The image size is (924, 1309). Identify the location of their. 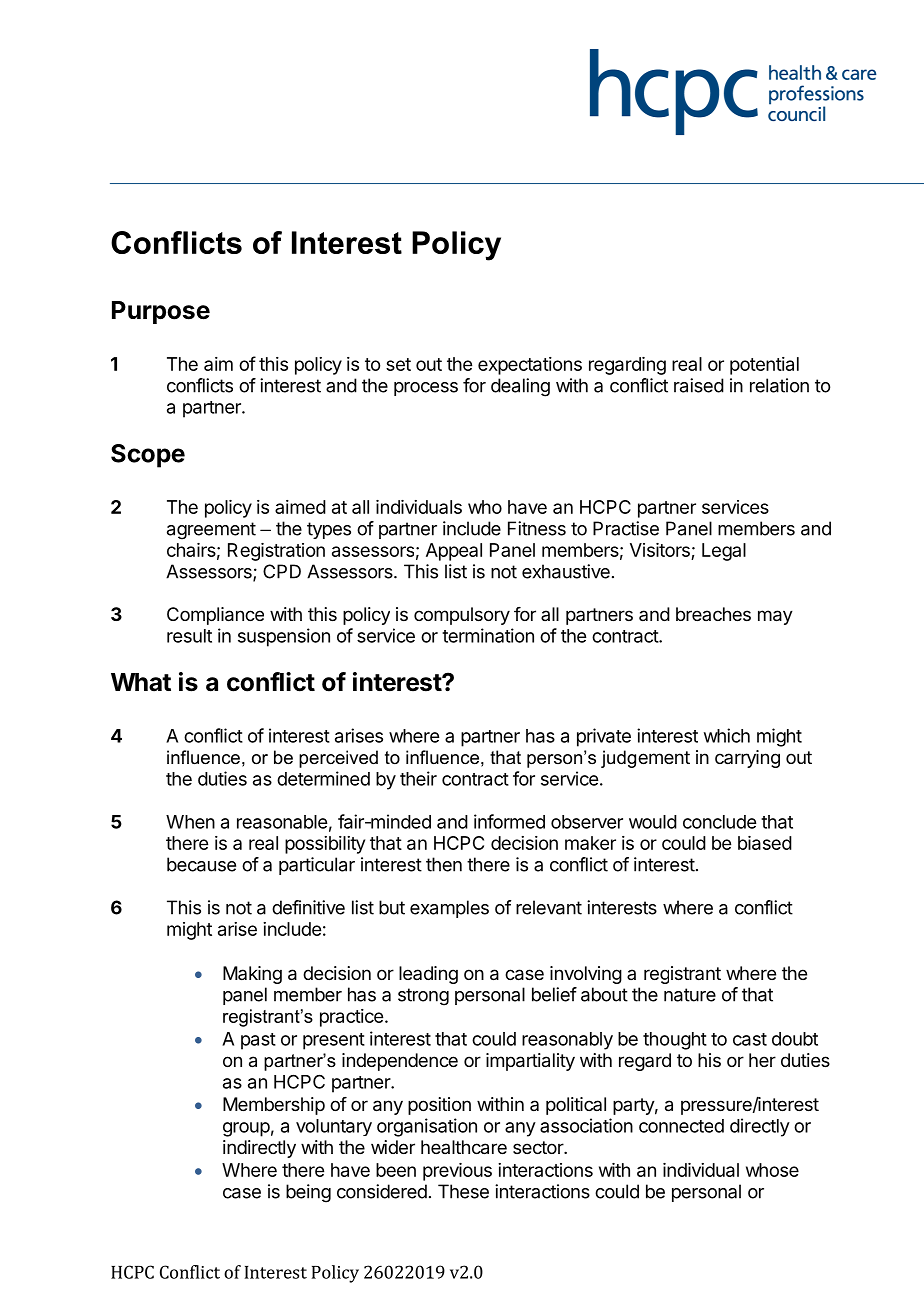
(418, 778).
